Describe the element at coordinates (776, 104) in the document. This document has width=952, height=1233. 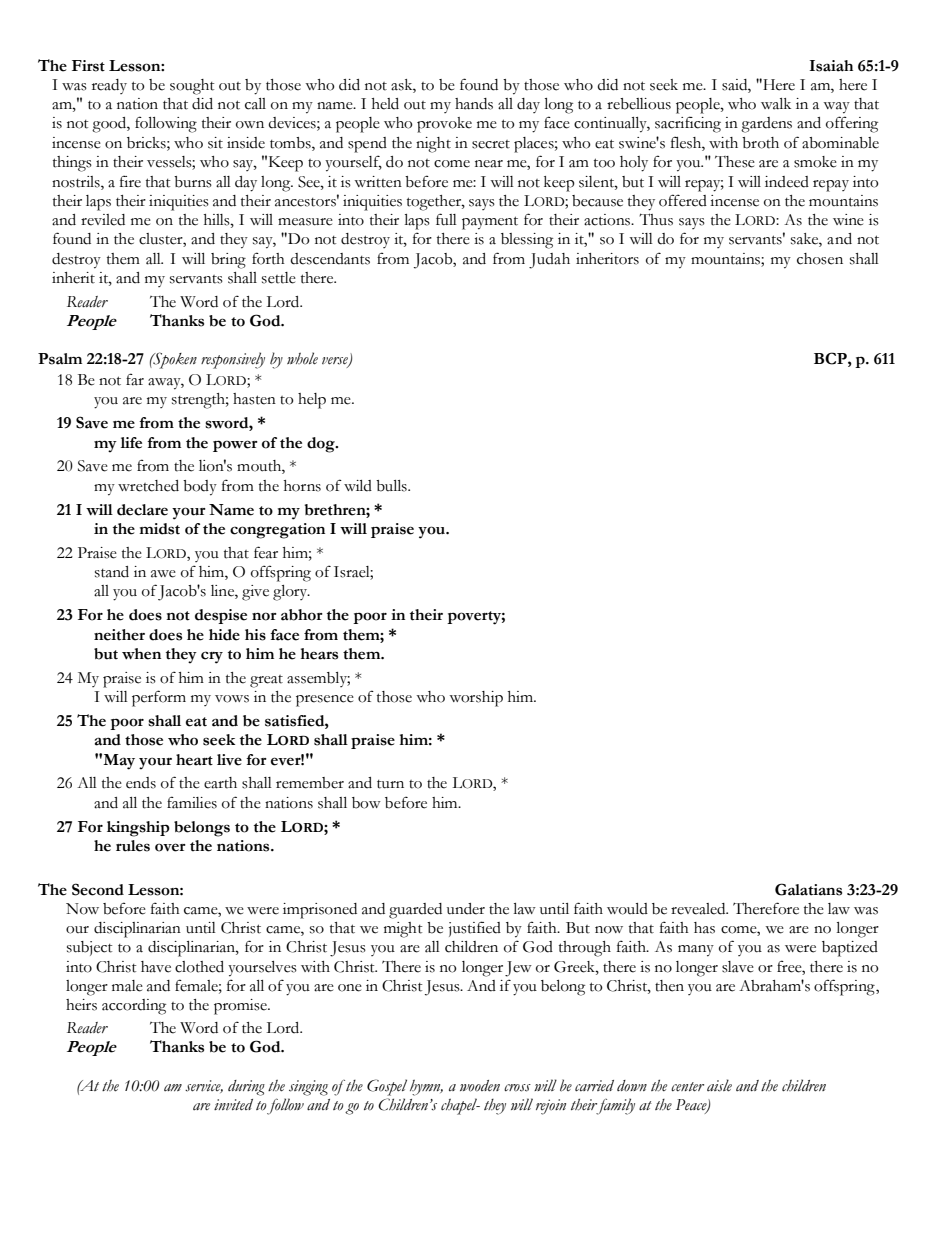
I see `walk` at that location.
